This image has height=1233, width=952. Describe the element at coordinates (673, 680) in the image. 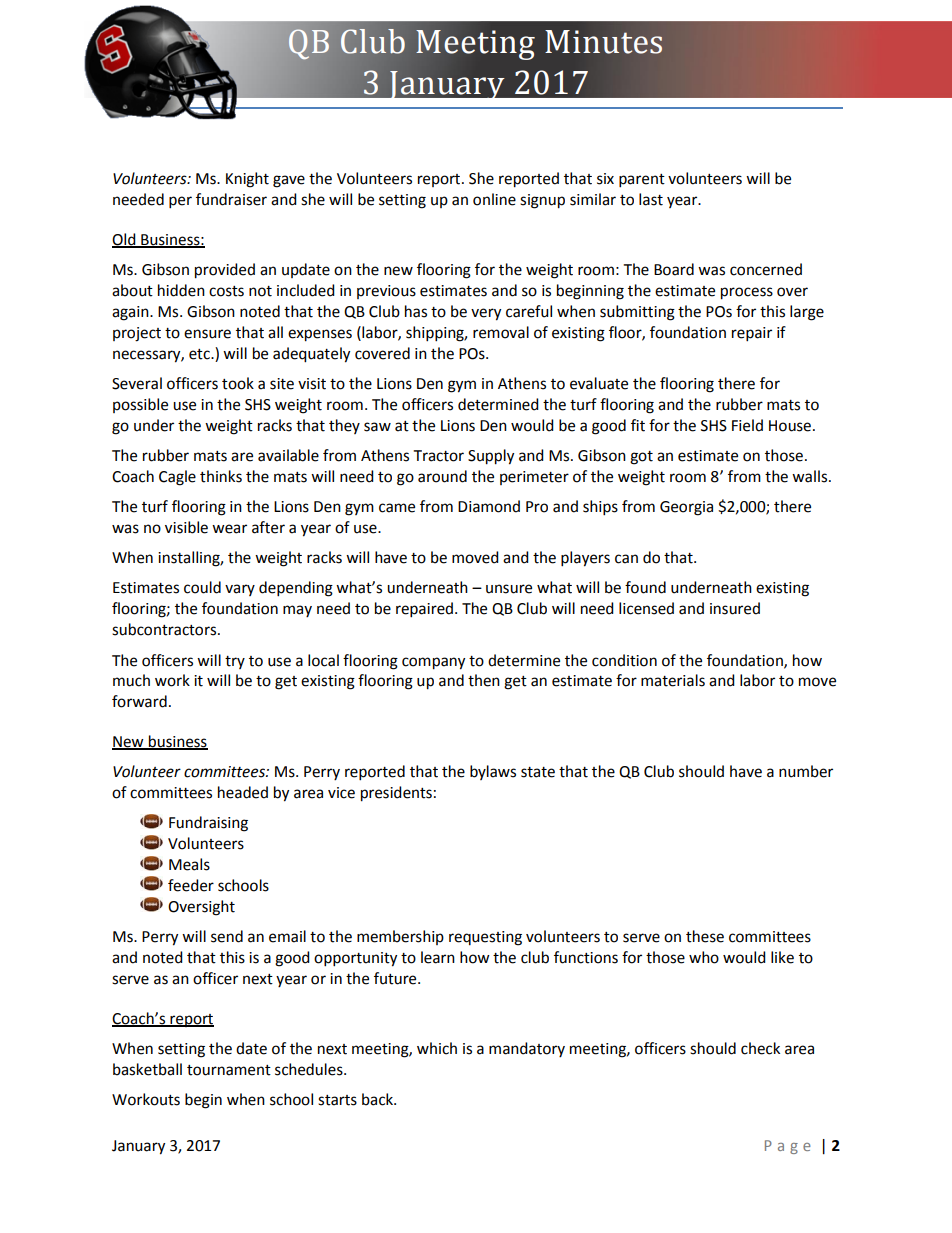

I see `materials` at that location.
